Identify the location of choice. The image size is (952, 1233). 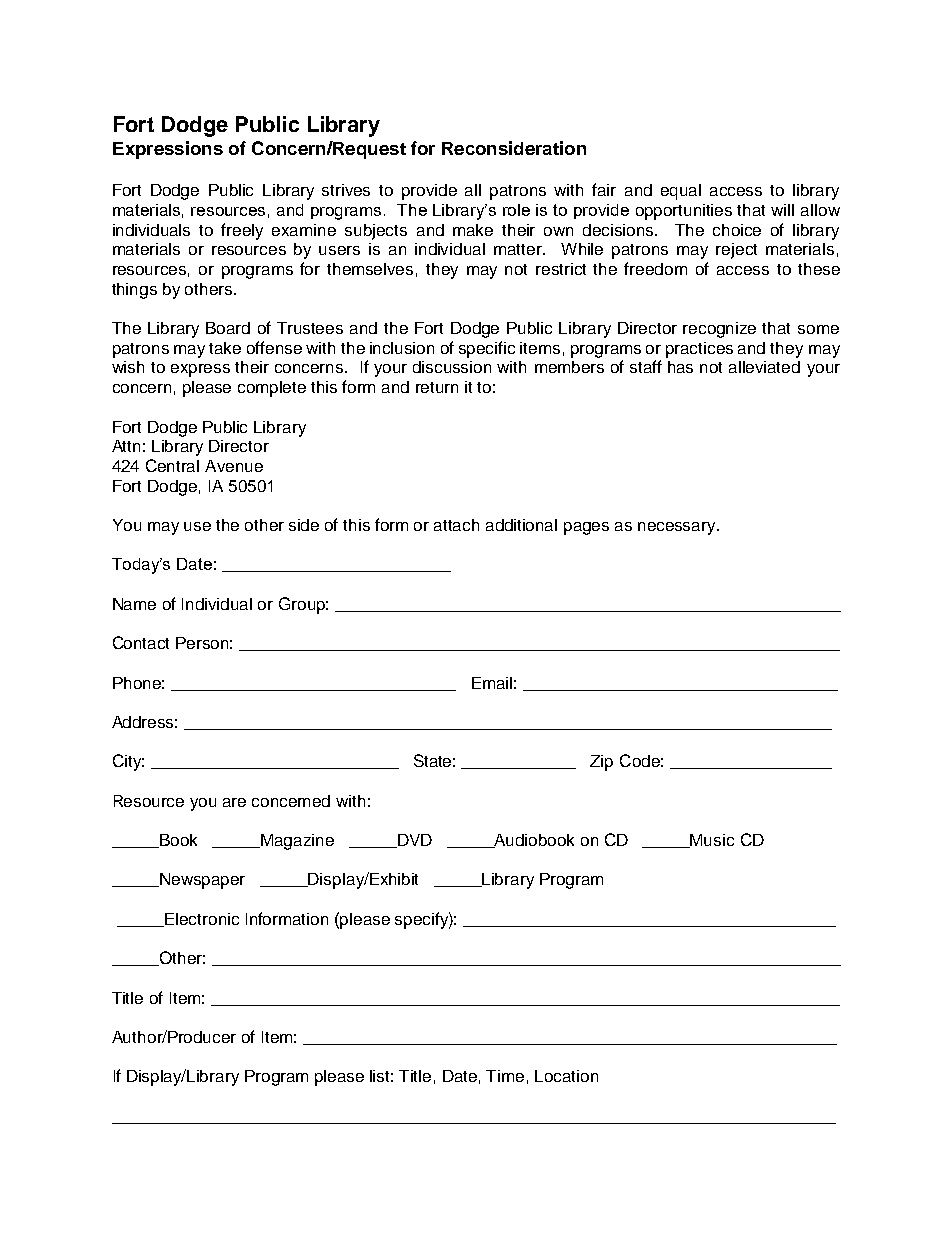
(737, 230).
